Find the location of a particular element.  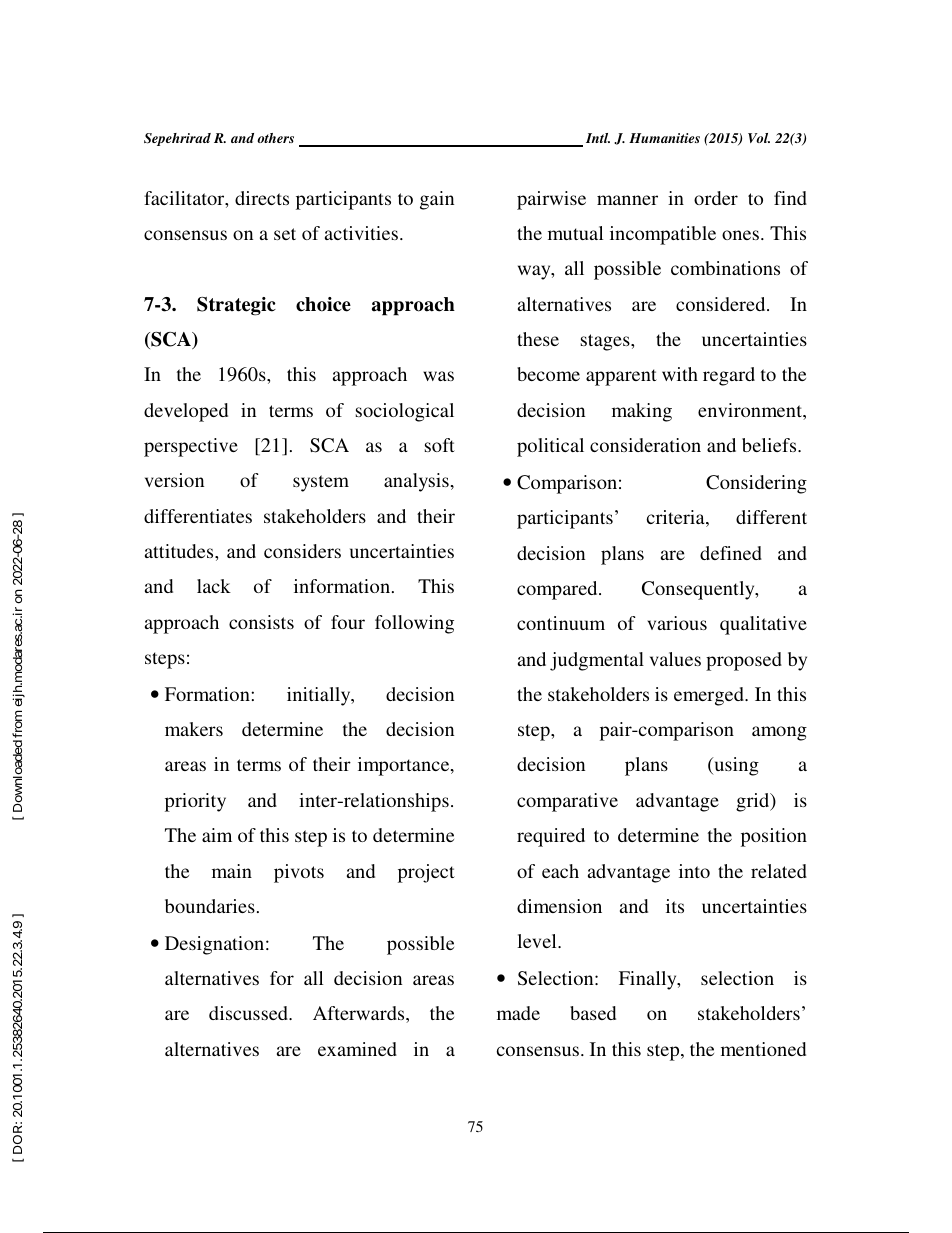

discussed is located at coordinates (249, 1013).
